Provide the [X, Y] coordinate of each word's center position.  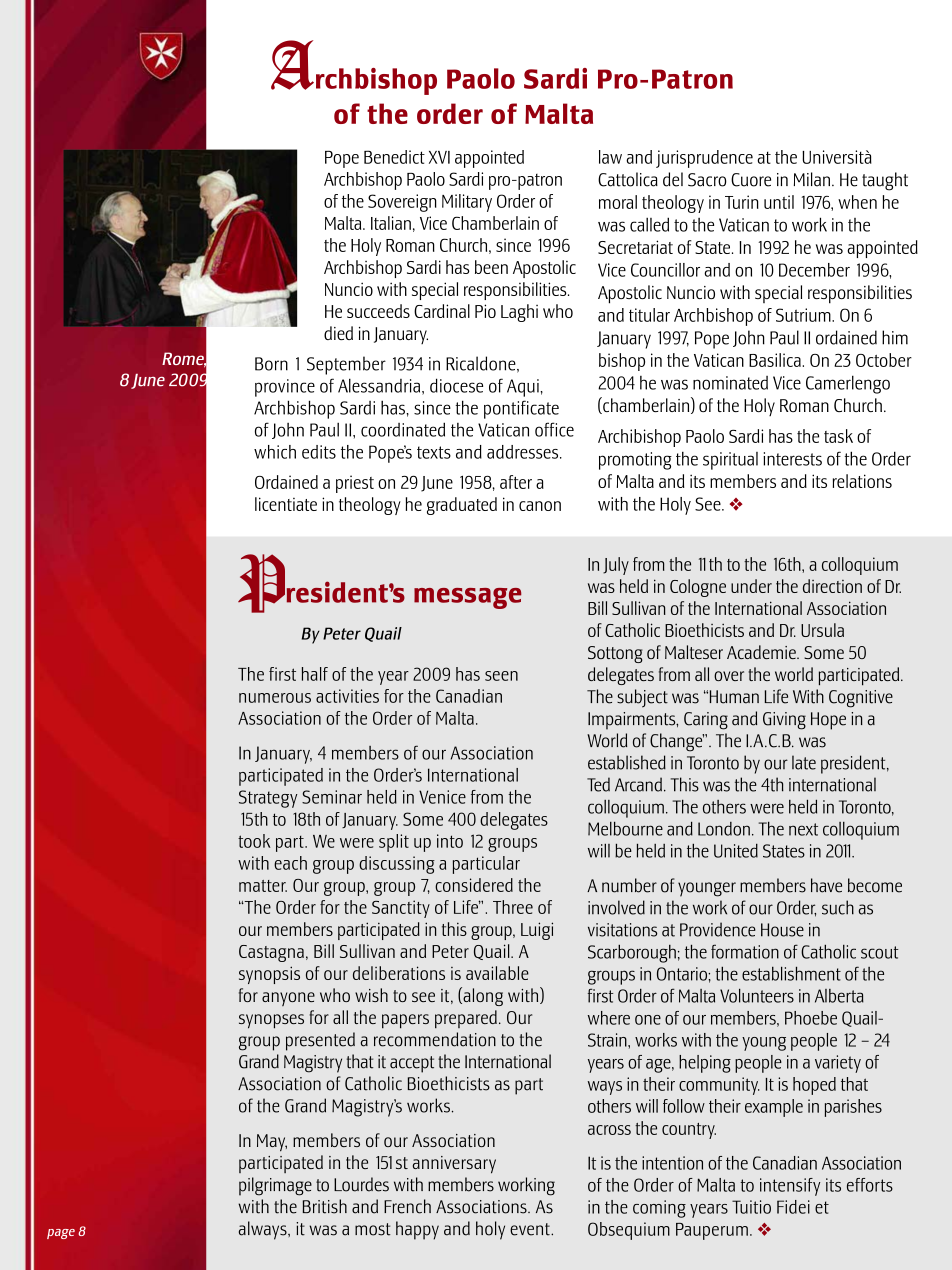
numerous [275, 698]
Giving [784, 721]
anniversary [454, 1165]
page [61, 1234]
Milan [813, 179]
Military [467, 203]
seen [501, 676]
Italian [391, 223]
